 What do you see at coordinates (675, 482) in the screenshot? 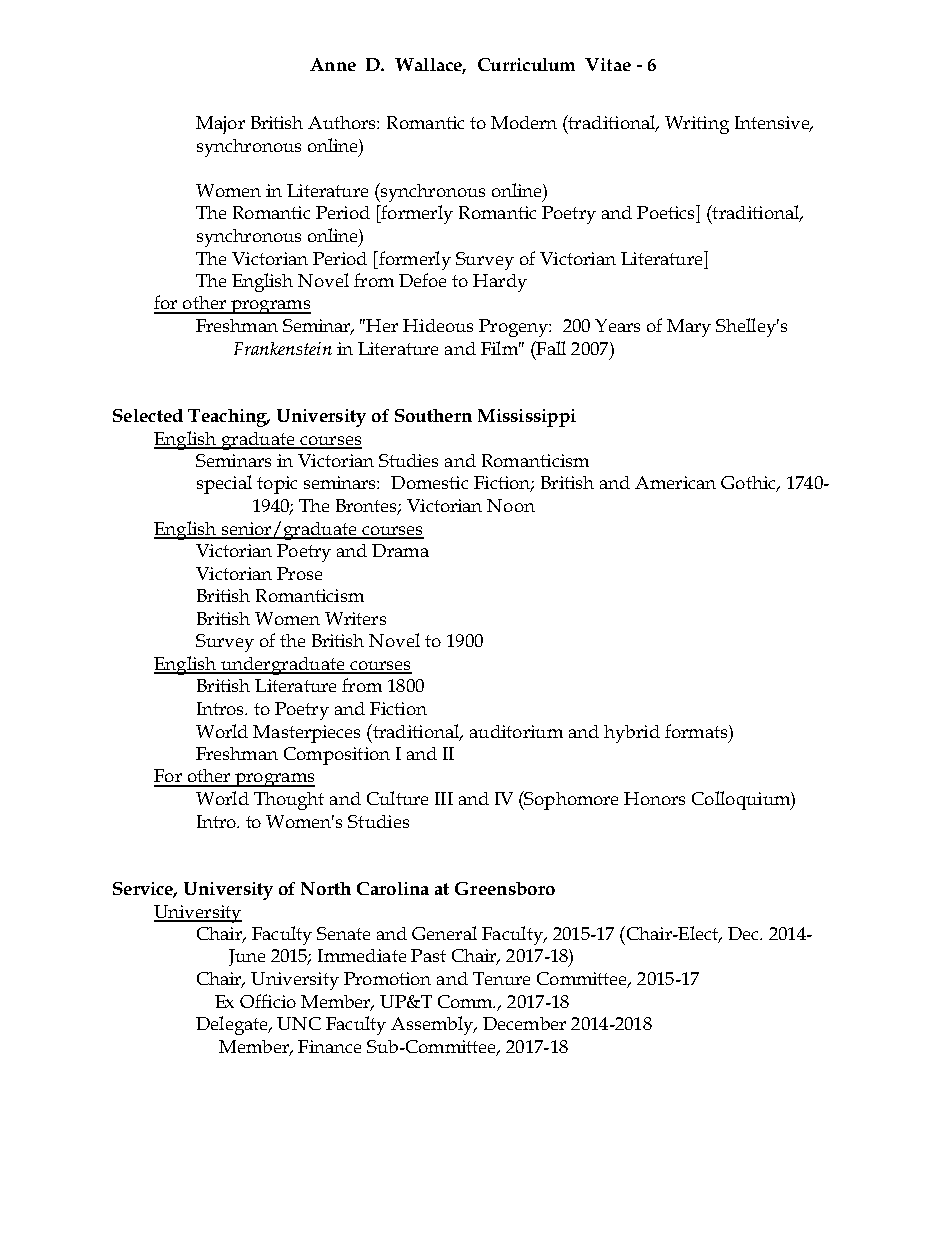
I see `American` at bounding box center [675, 482].
